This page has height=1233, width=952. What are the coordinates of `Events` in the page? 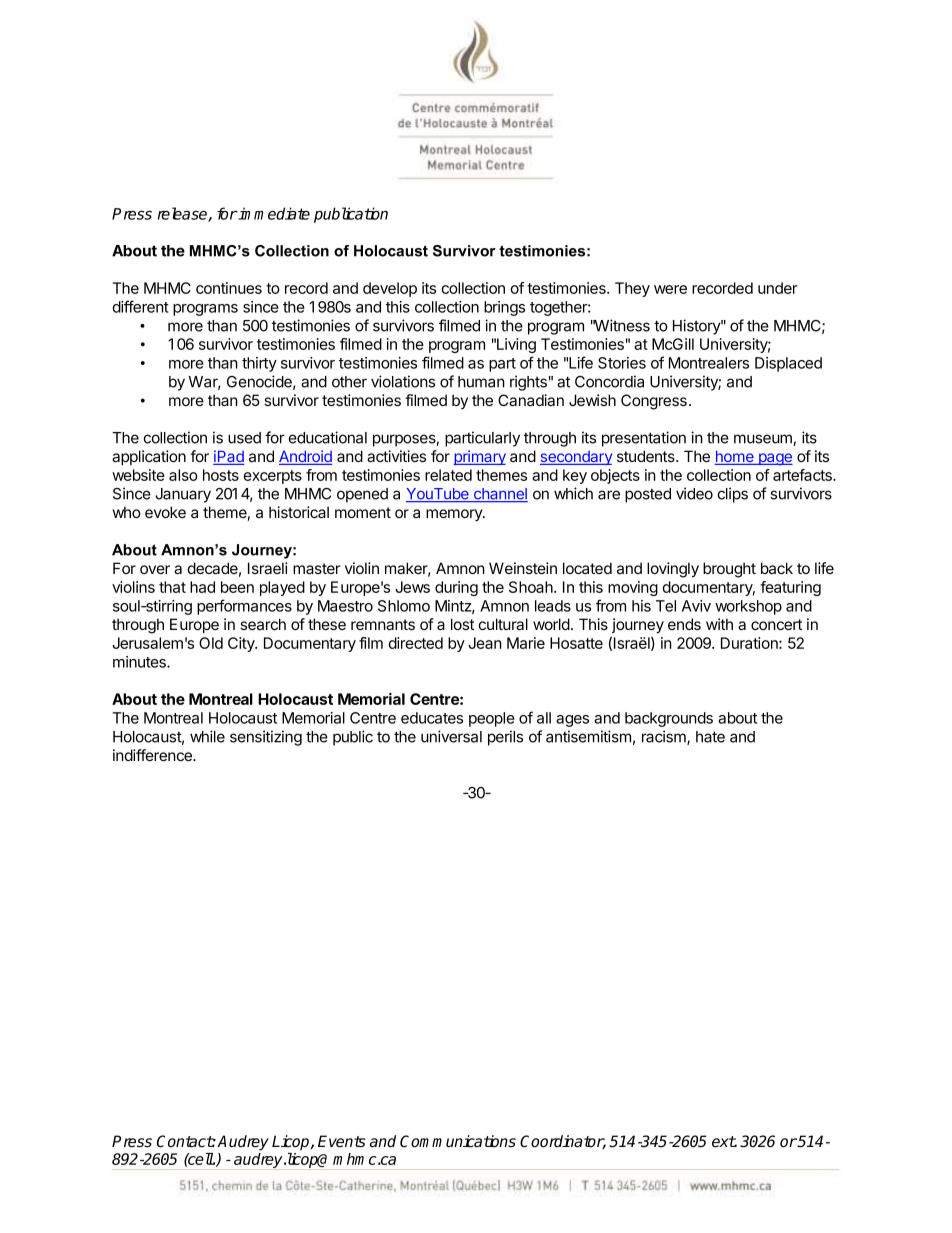 It's located at (342, 1141).
